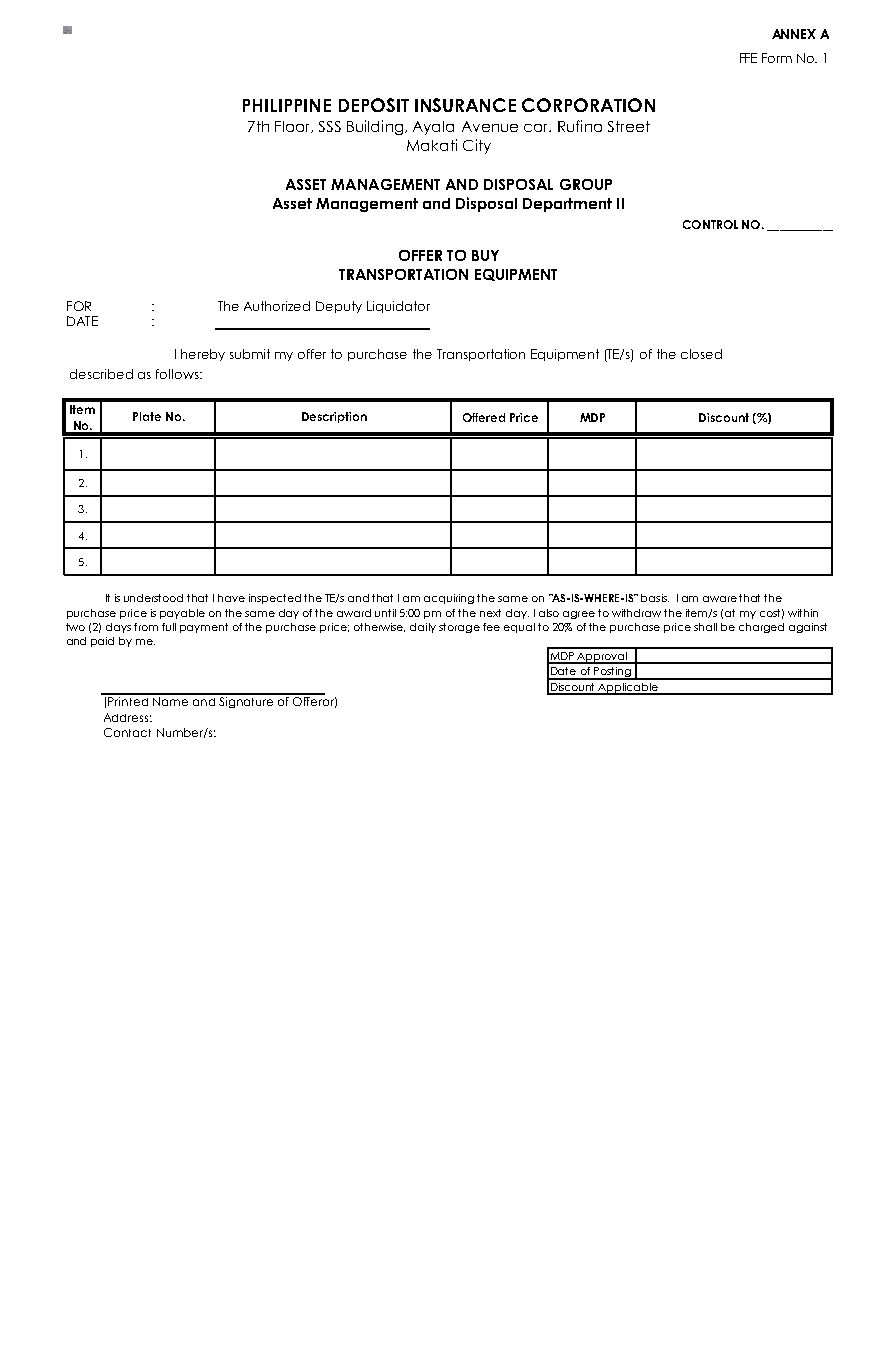 The width and height of the page is (896, 1371). I want to click on PHILIPPINE, so click(287, 105).
